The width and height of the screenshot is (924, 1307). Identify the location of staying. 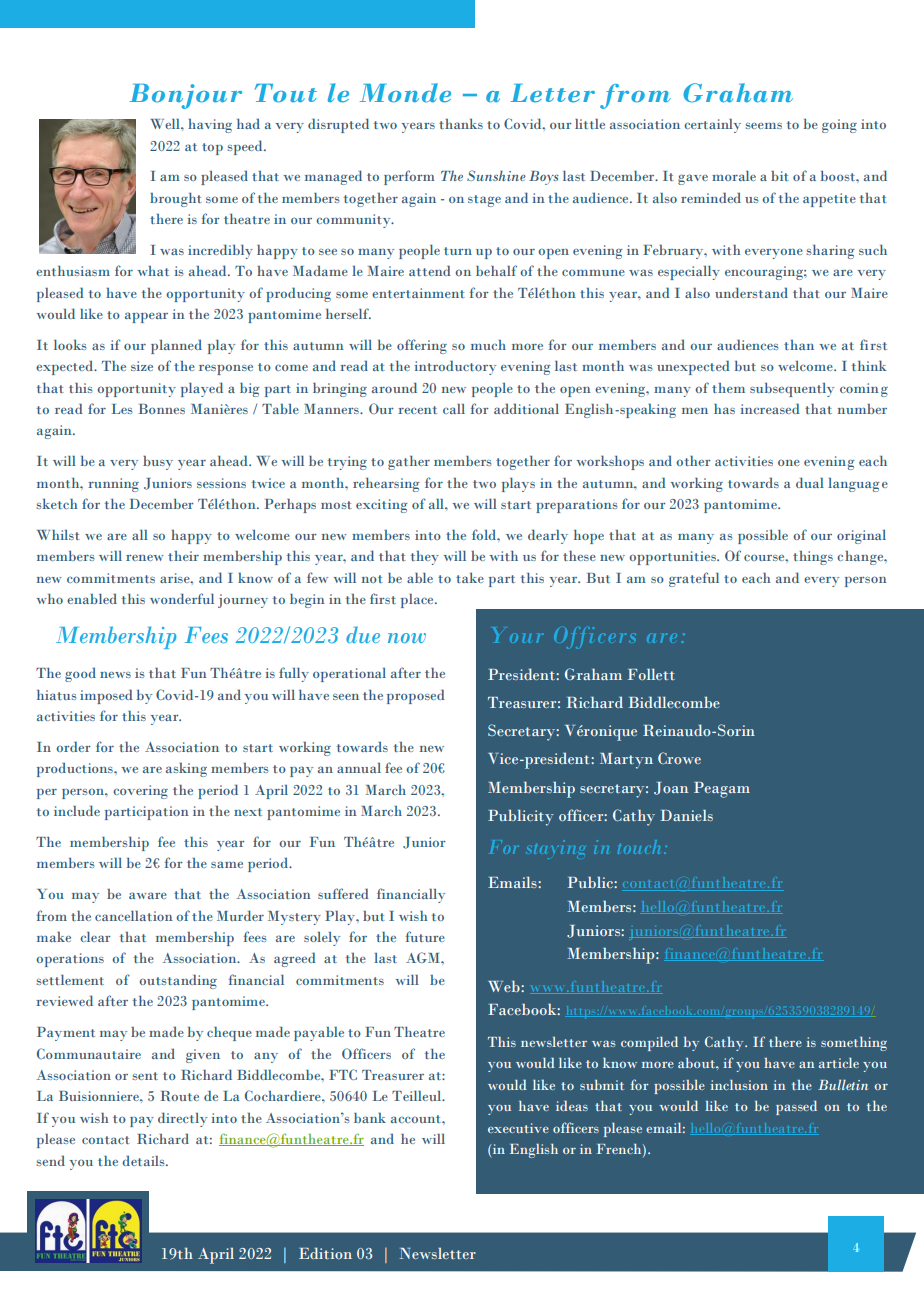
(555, 849).
